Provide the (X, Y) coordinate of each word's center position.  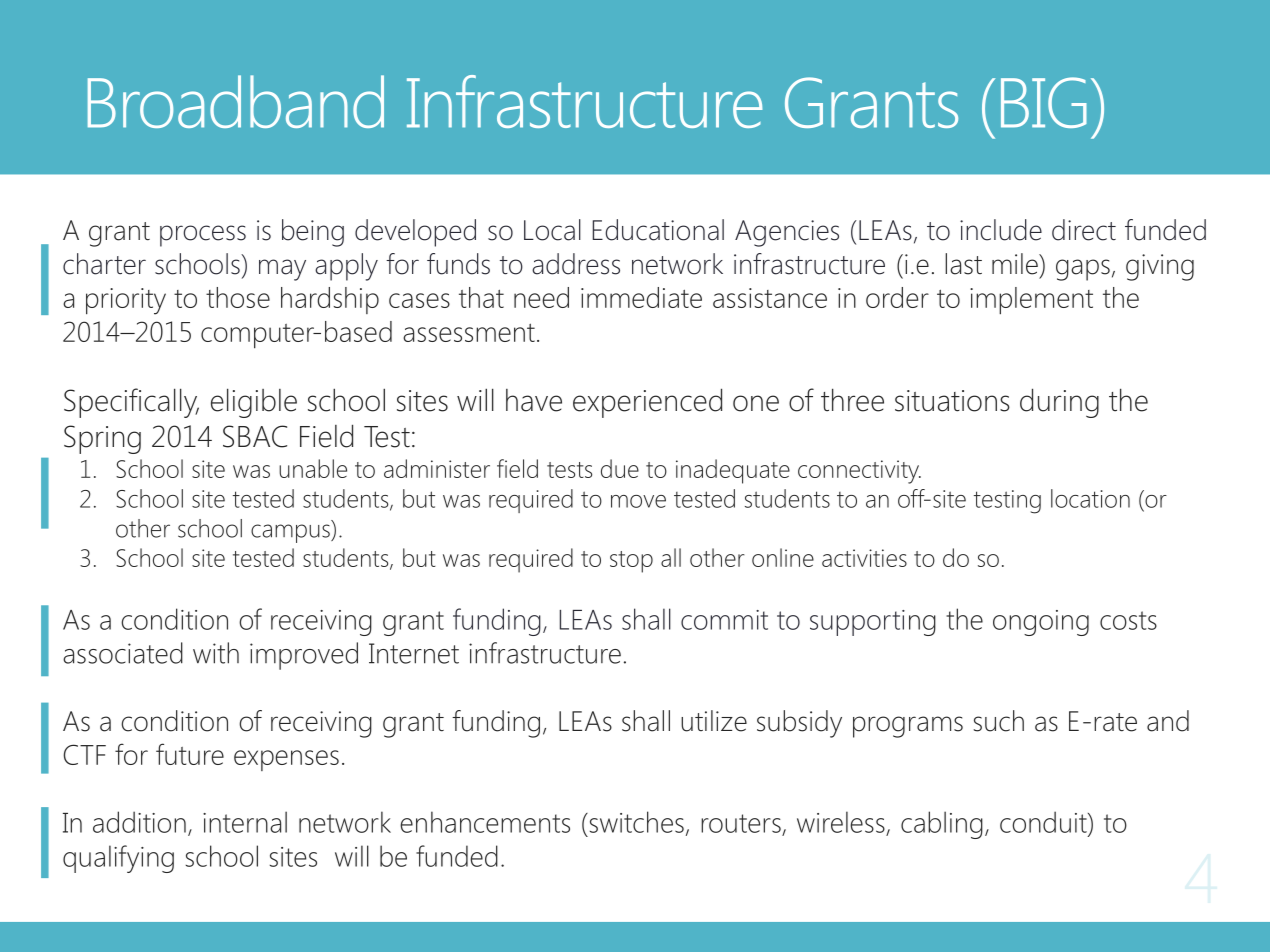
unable (313, 468)
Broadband (236, 101)
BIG (1044, 102)
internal (245, 822)
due (620, 468)
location (1090, 498)
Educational (658, 230)
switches (635, 822)
